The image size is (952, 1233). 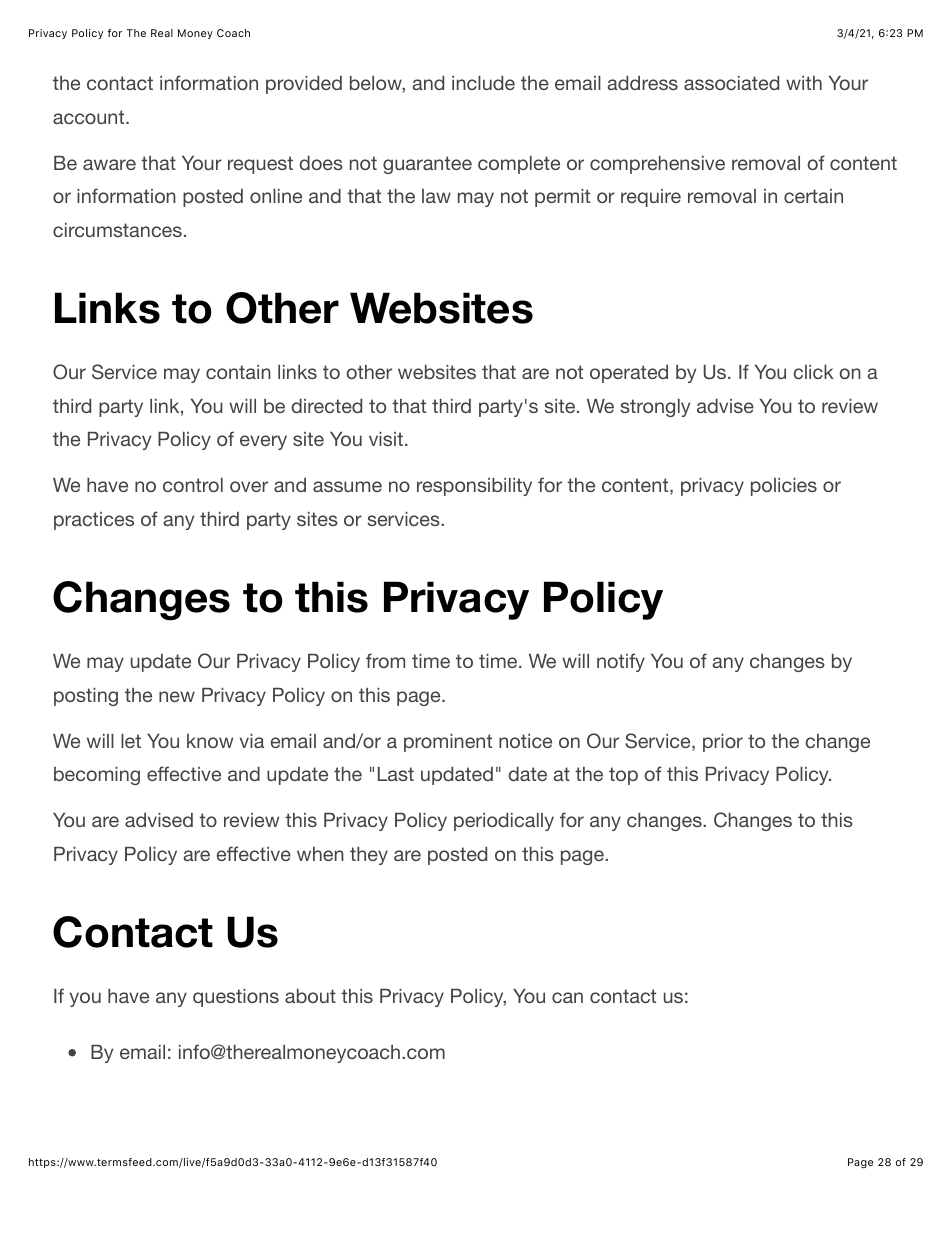 I want to click on responsibility, so click(x=474, y=487).
